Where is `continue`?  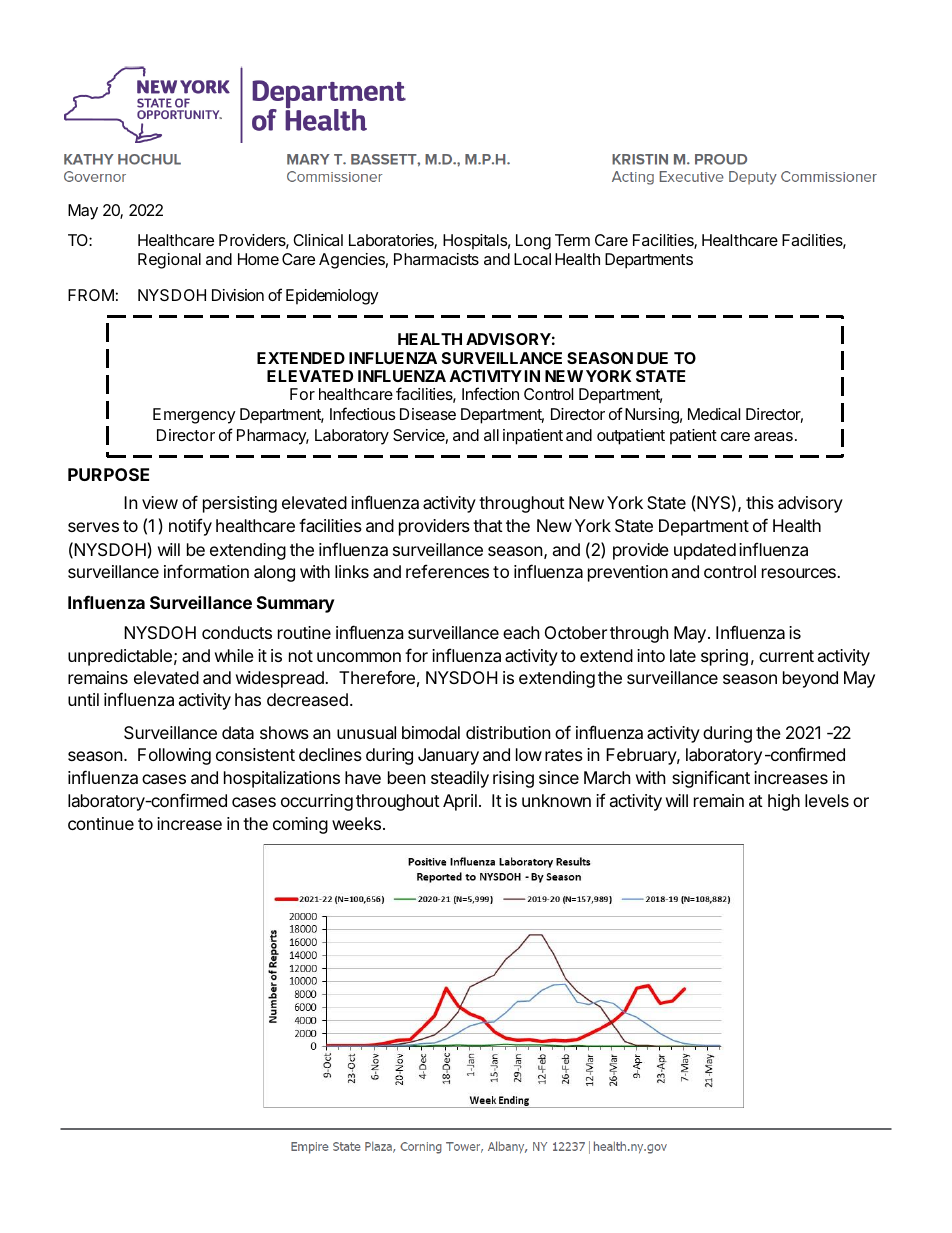 continue is located at coordinates (101, 823).
